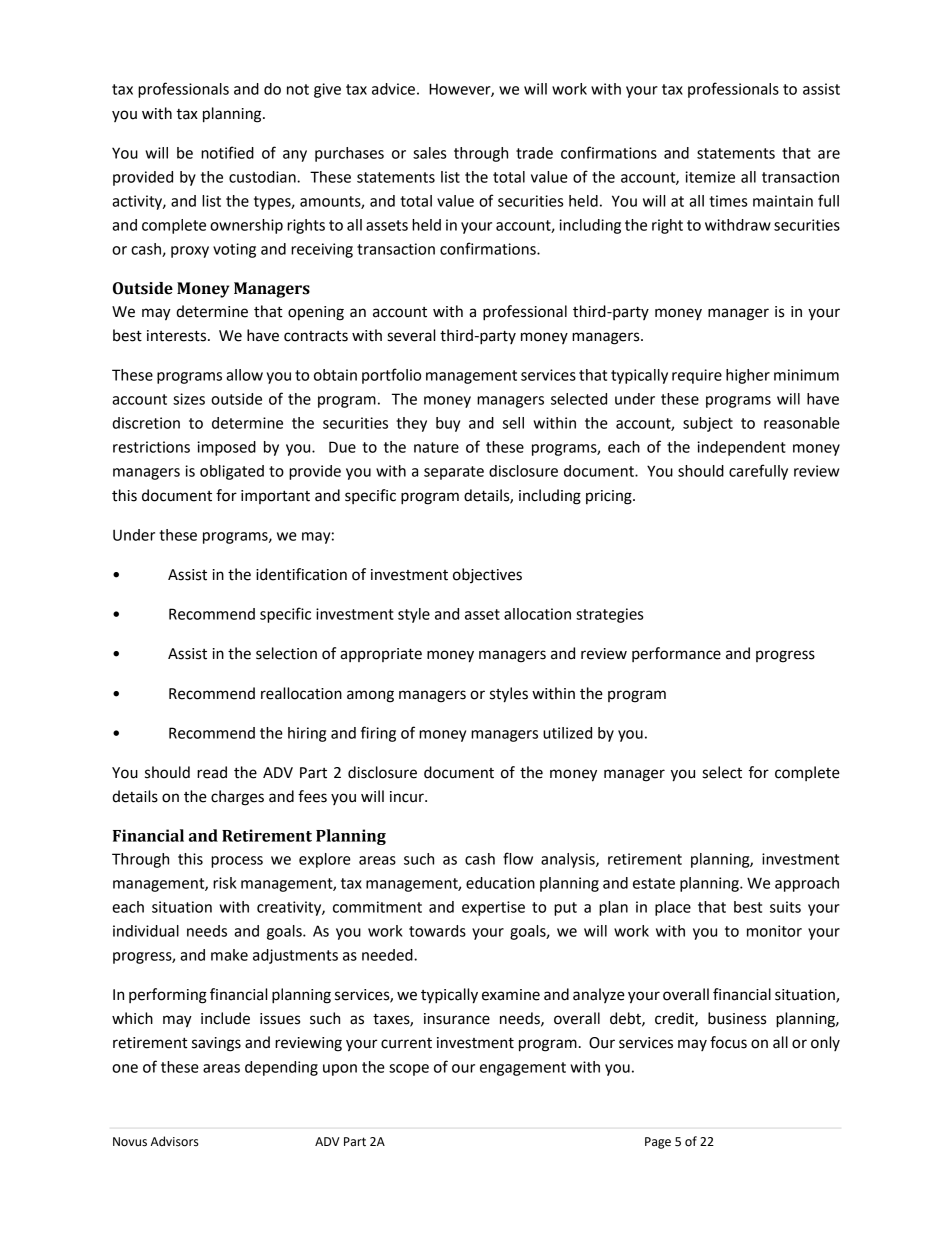 The height and width of the screenshot is (1233, 952). What do you see at coordinates (454, 473) in the screenshot?
I see `separate` at bounding box center [454, 473].
